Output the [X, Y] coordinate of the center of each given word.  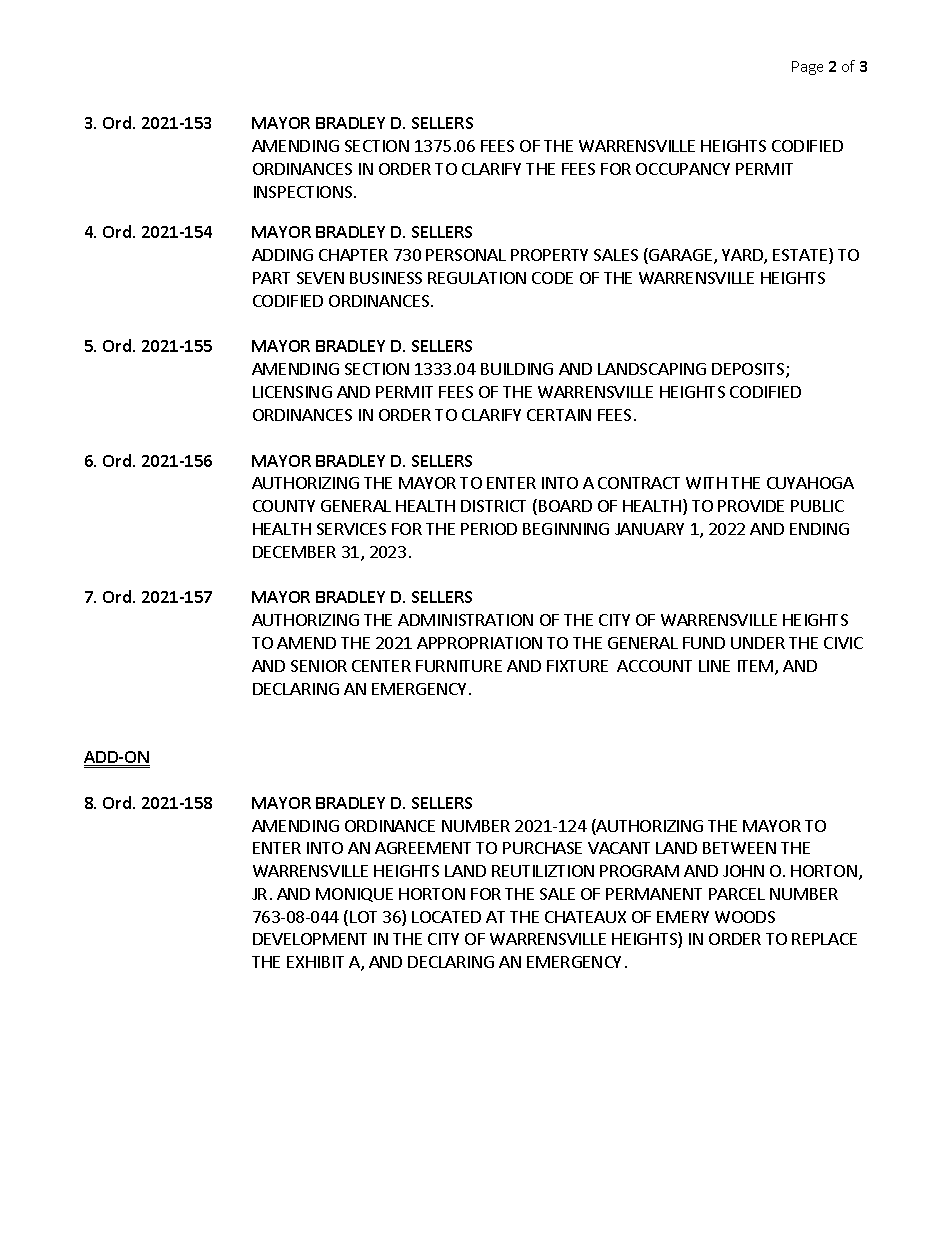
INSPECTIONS [304, 192]
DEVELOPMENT [310, 939]
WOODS [745, 917]
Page [807, 68]
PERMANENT [654, 894]
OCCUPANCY [683, 169]
